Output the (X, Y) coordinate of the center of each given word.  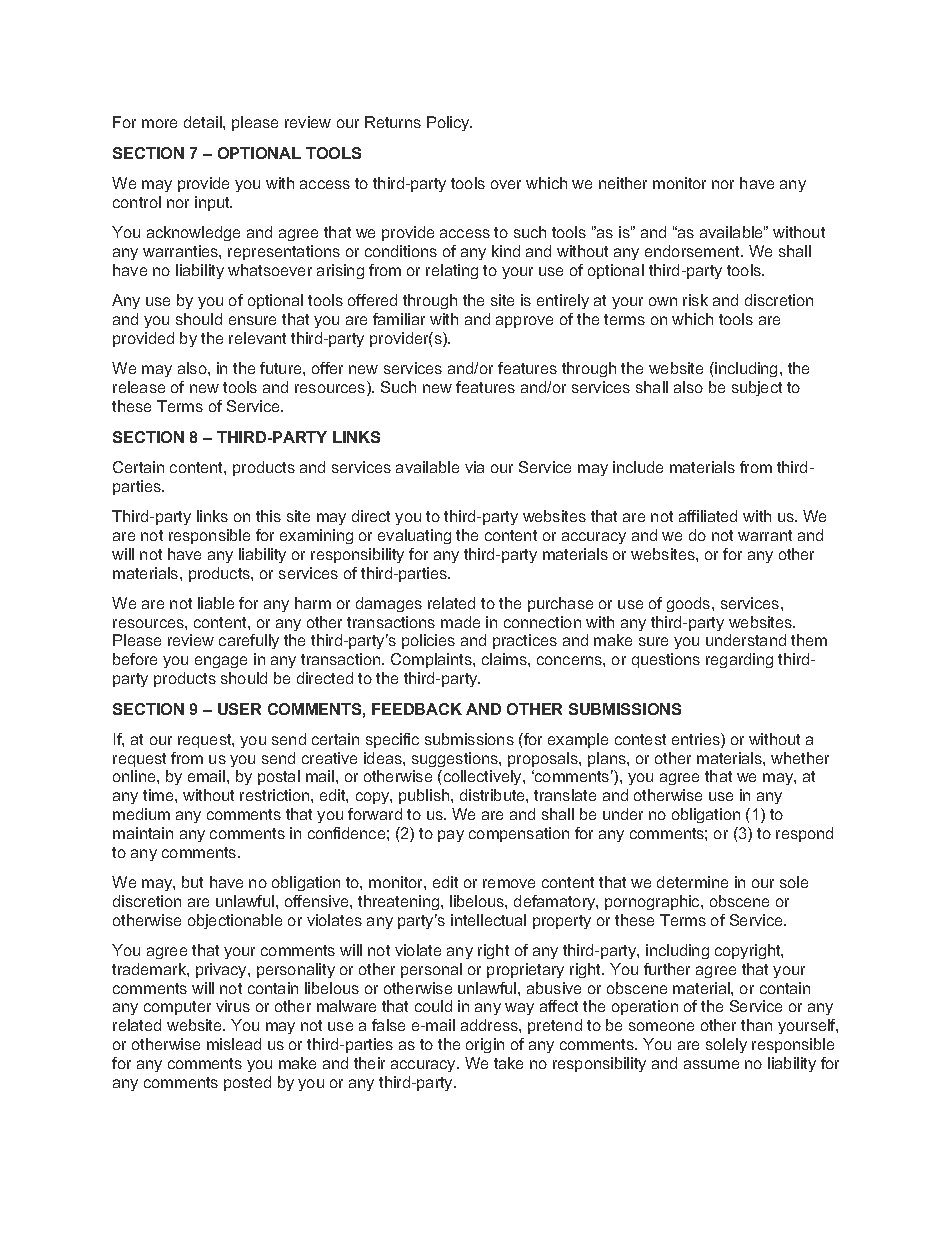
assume (711, 1064)
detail (204, 122)
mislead (234, 1044)
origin (485, 1045)
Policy (449, 123)
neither (623, 183)
